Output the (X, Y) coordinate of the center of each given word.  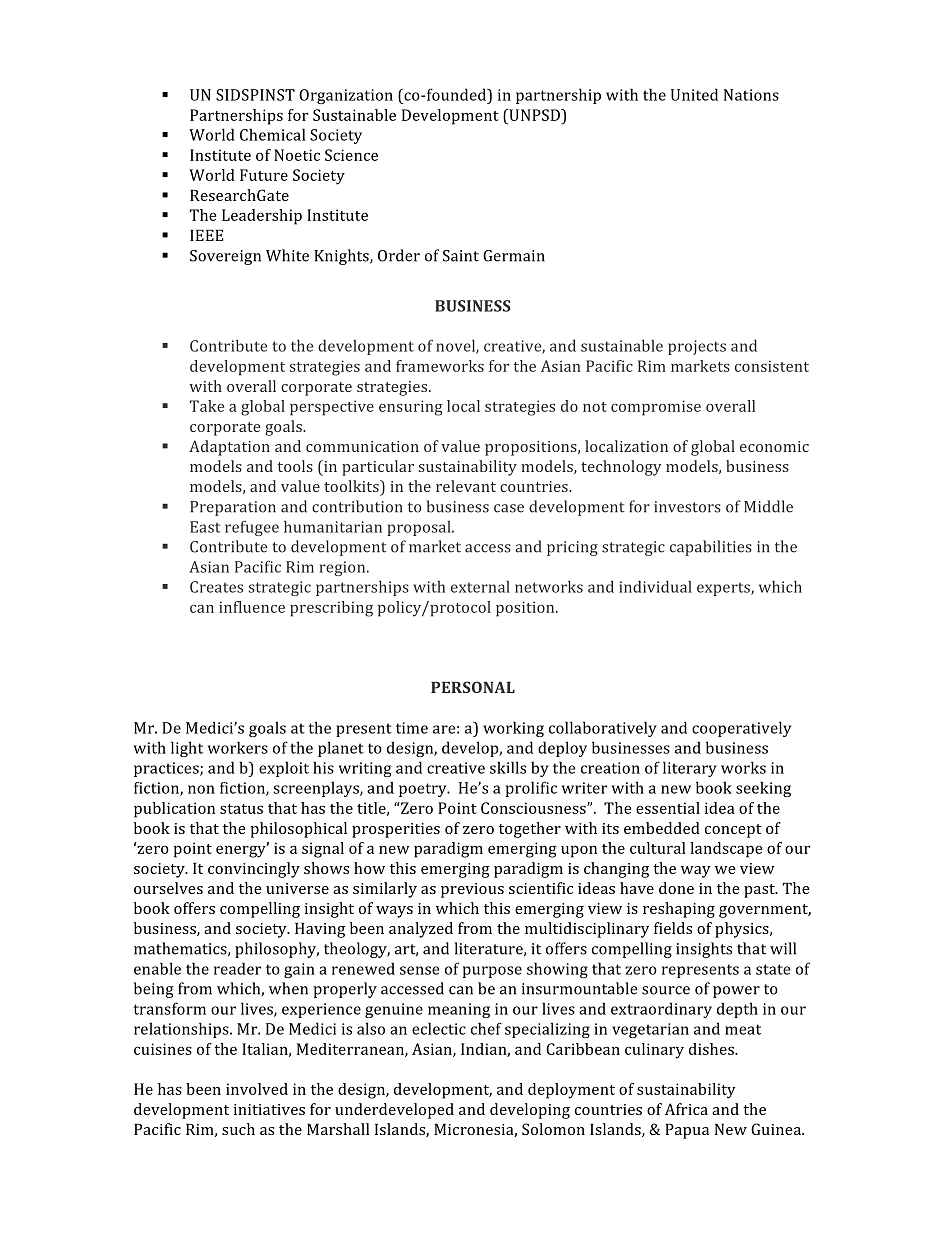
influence (252, 607)
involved (257, 1089)
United (694, 94)
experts (724, 589)
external (480, 587)
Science (351, 155)
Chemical (273, 134)
